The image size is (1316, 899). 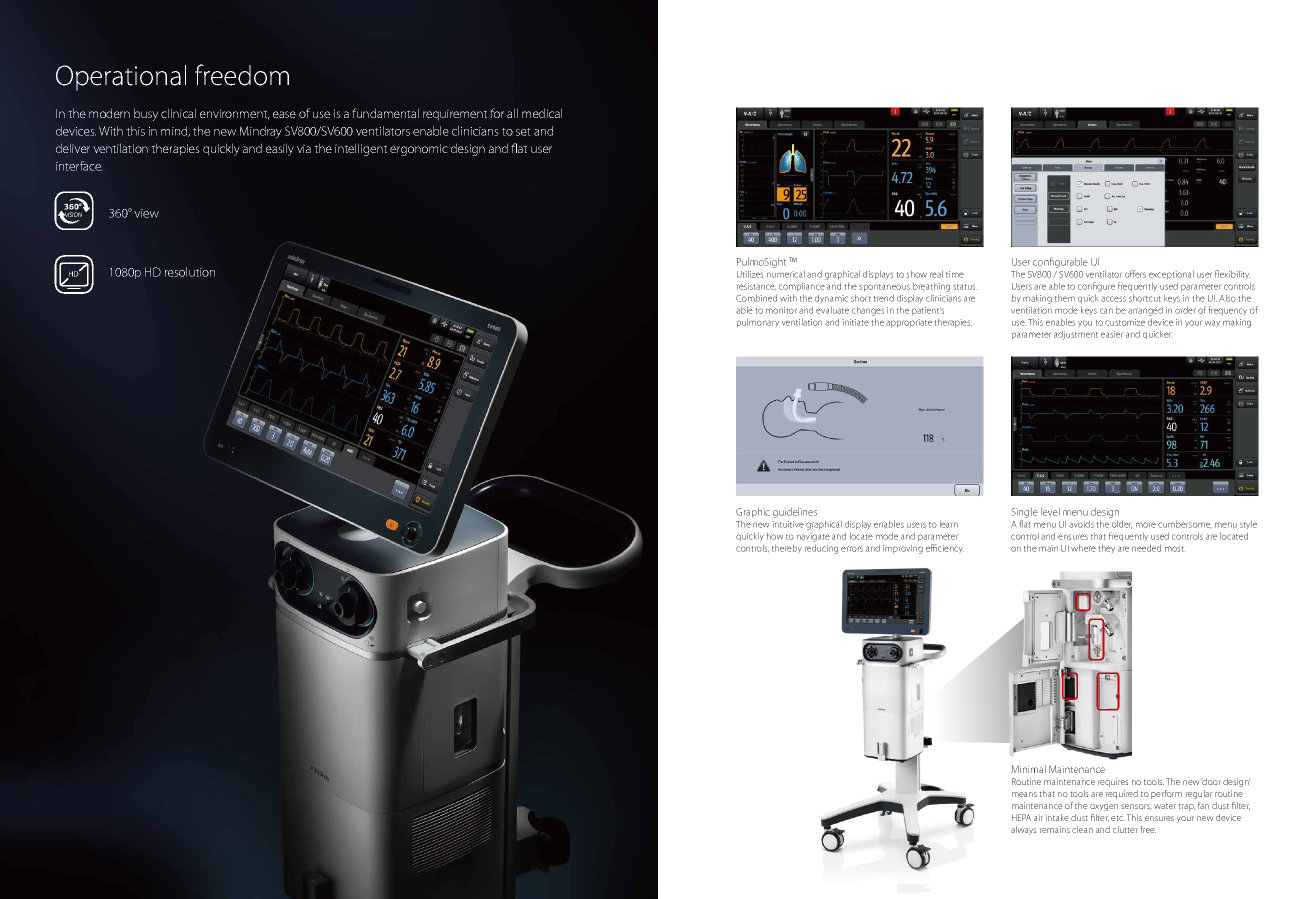 What do you see at coordinates (190, 272) in the screenshot?
I see `resolution` at bounding box center [190, 272].
